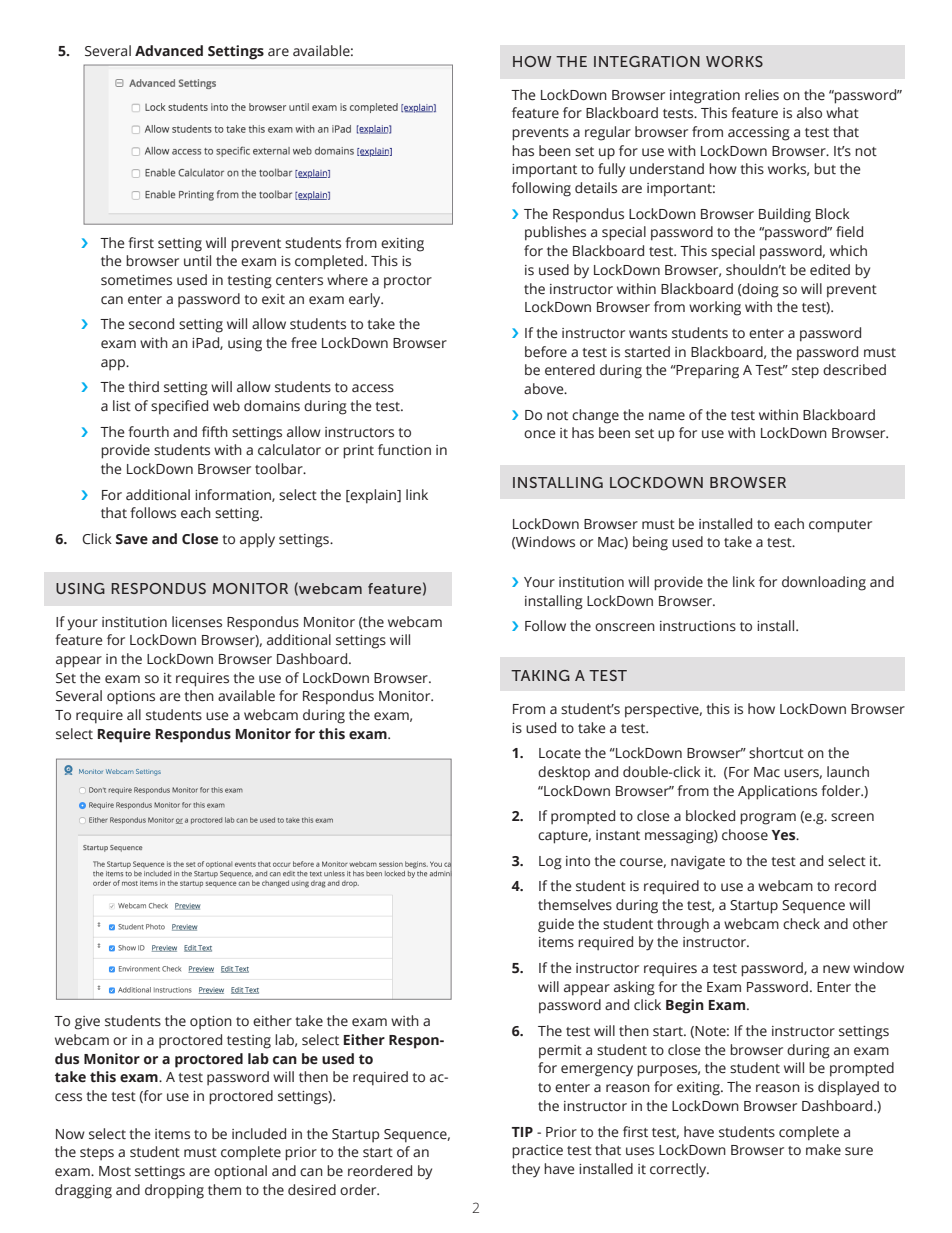 The image size is (952, 1233). What do you see at coordinates (174, 1191) in the screenshot?
I see `dropping` at bounding box center [174, 1191].
